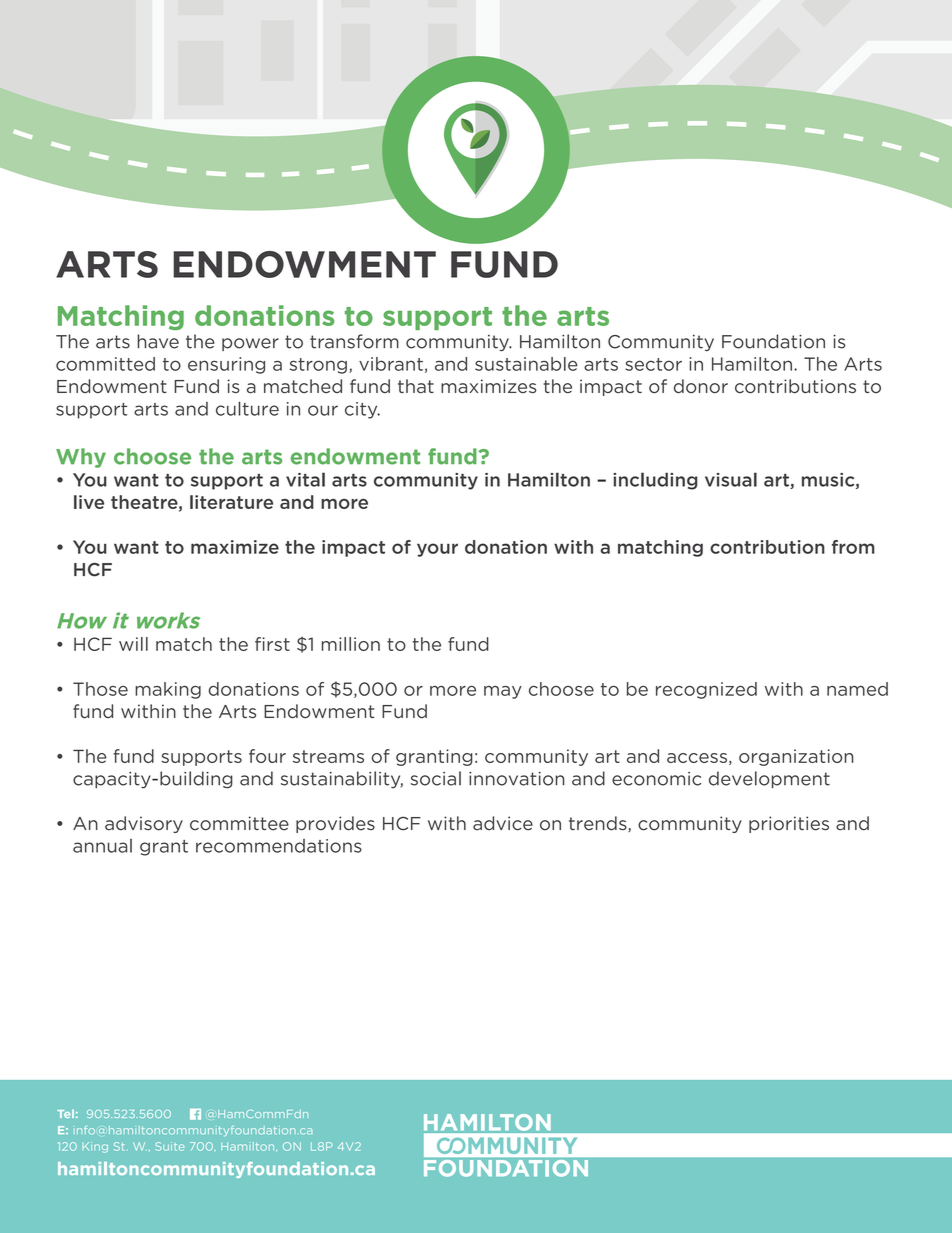 Image resolution: width=952 pixels, height=1233 pixels. What do you see at coordinates (701, 386) in the screenshot?
I see `donor` at bounding box center [701, 386].
